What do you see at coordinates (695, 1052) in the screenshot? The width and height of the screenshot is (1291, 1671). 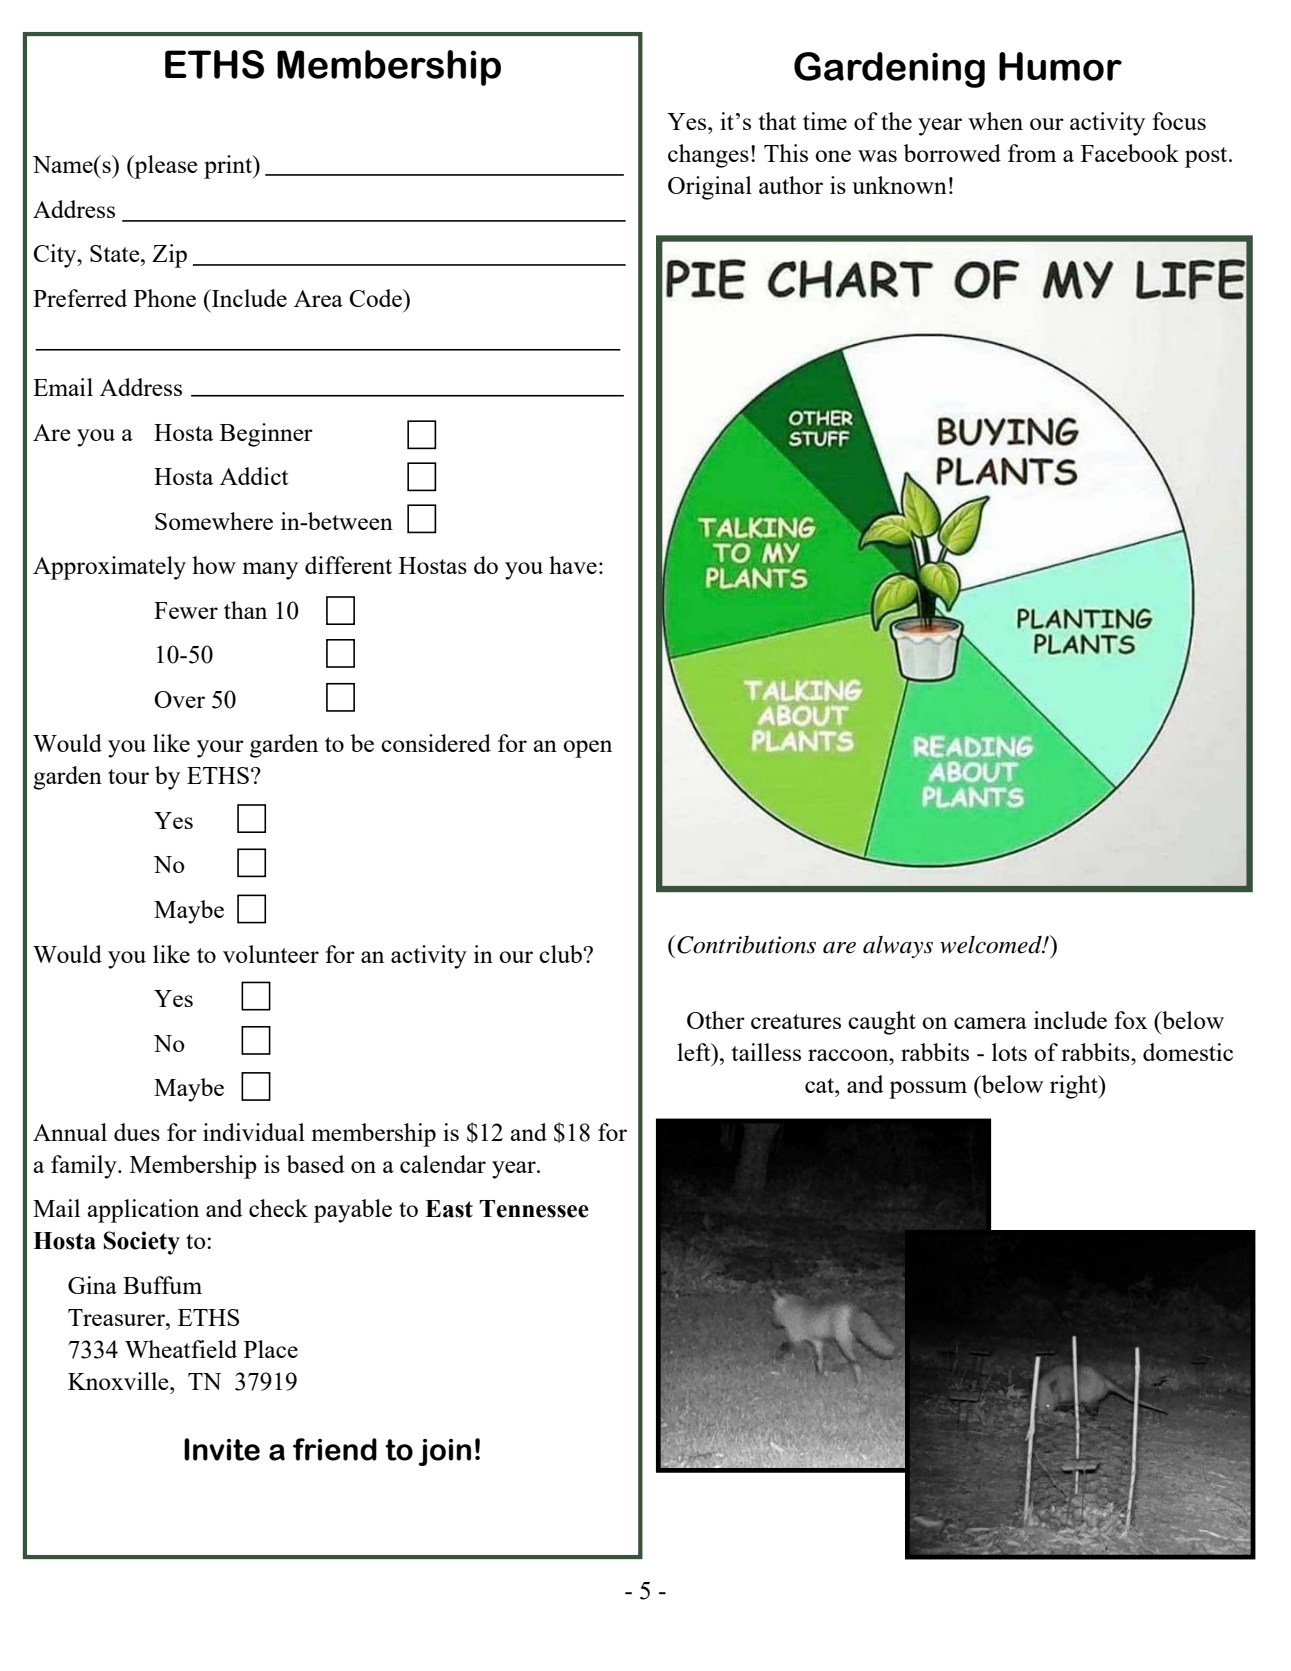 I see `left` at bounding box center [695, 1052].
